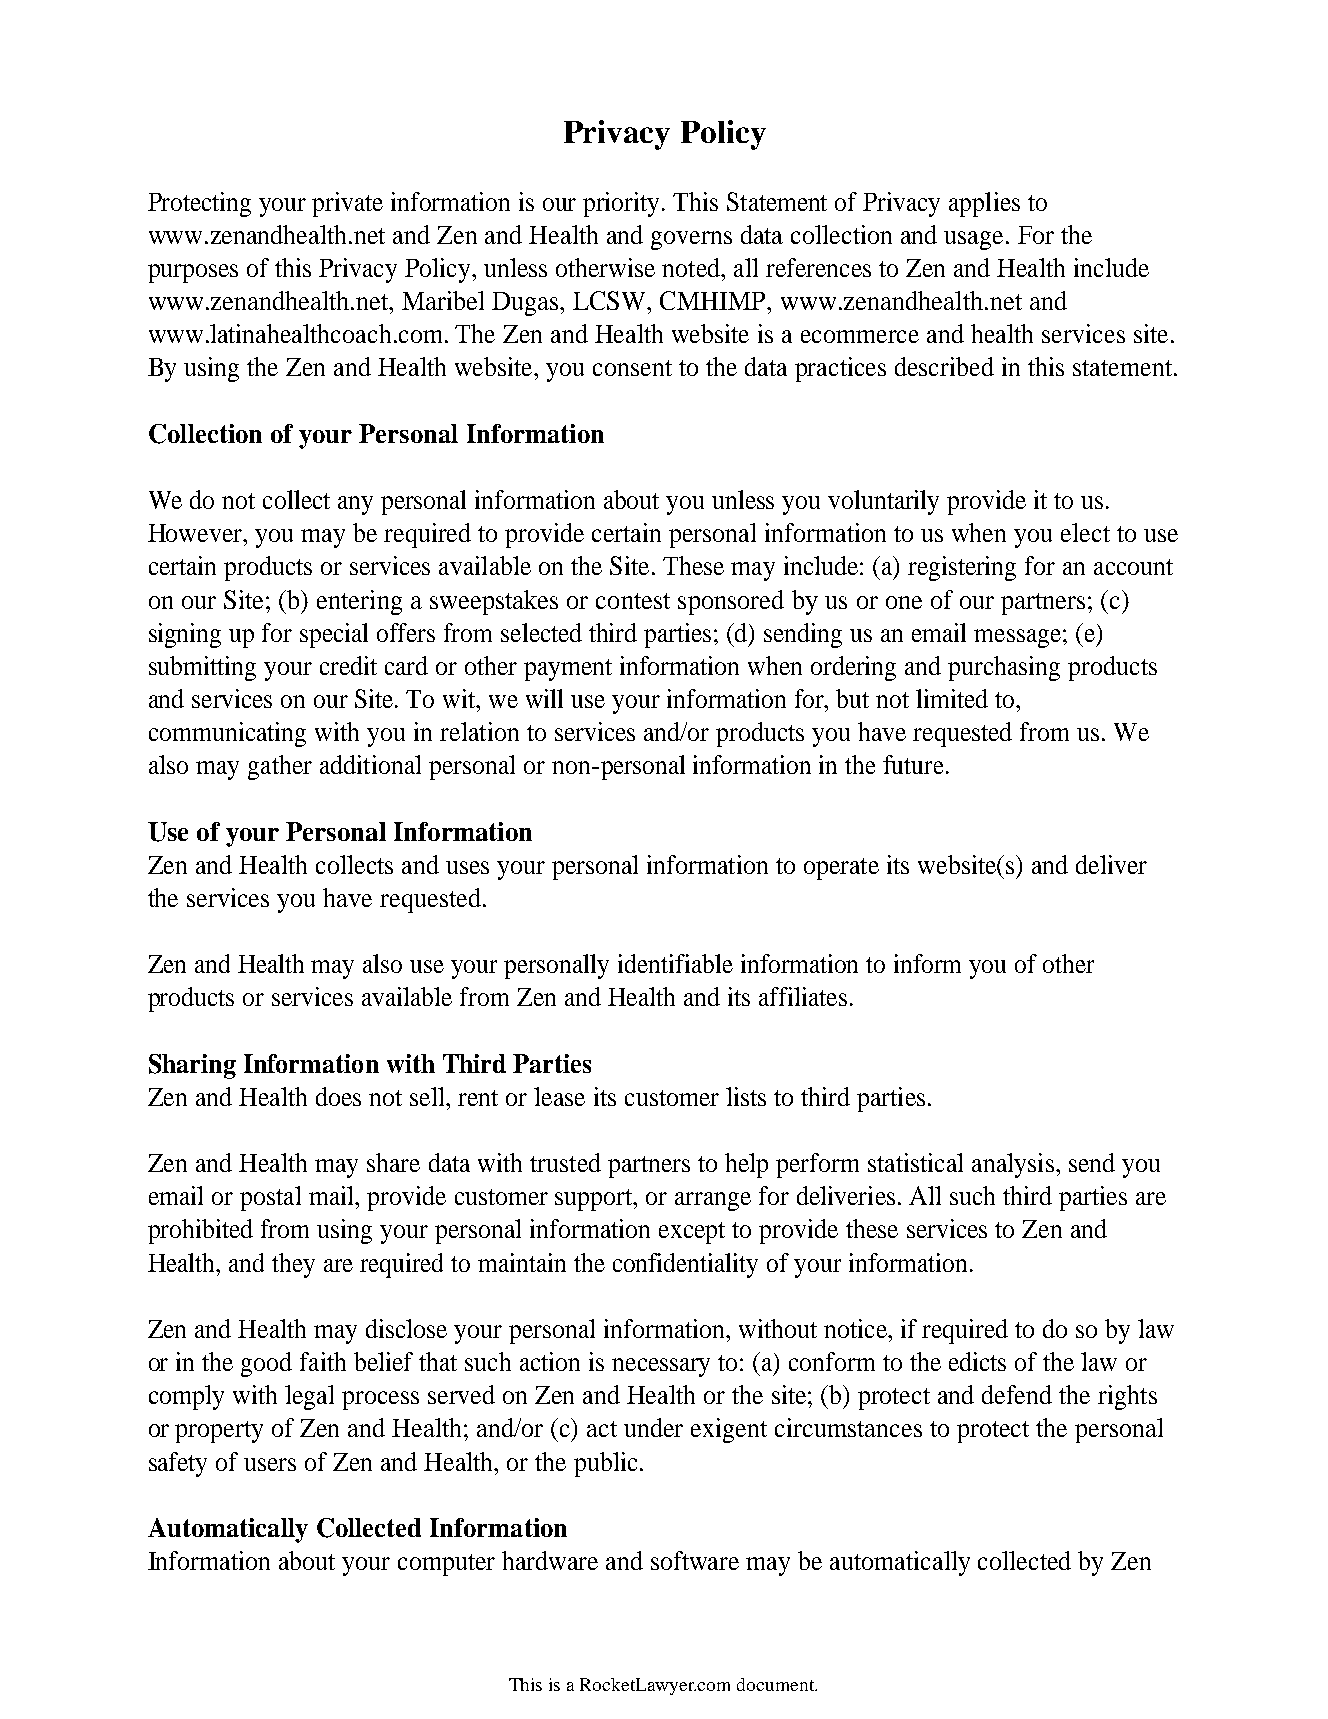  I want to click on registering, so click(962, 568).
